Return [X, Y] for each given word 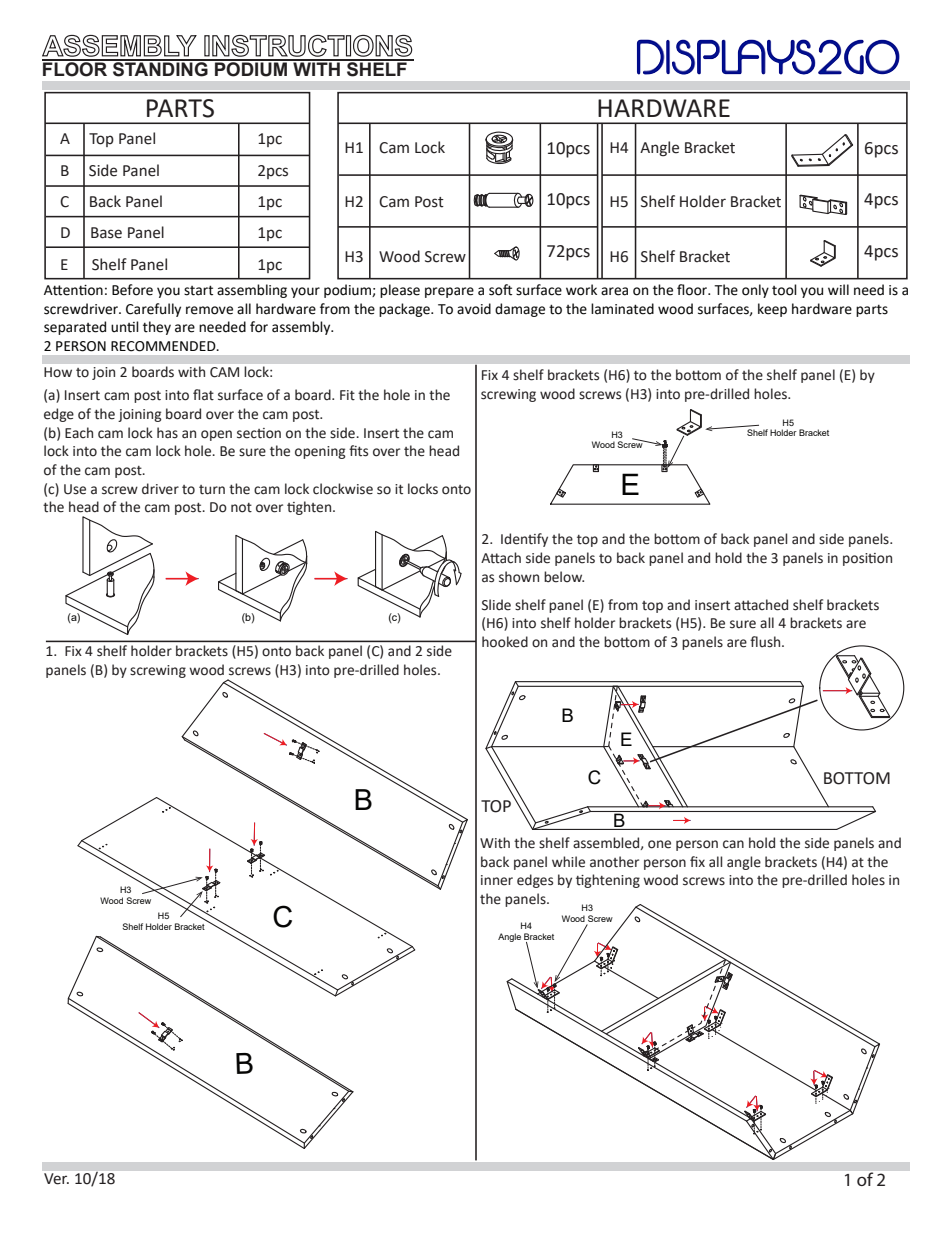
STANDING [160, 68]
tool [784, 290]
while [568, 862]
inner [497, 880]
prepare [449, 292]
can [733, 844]
